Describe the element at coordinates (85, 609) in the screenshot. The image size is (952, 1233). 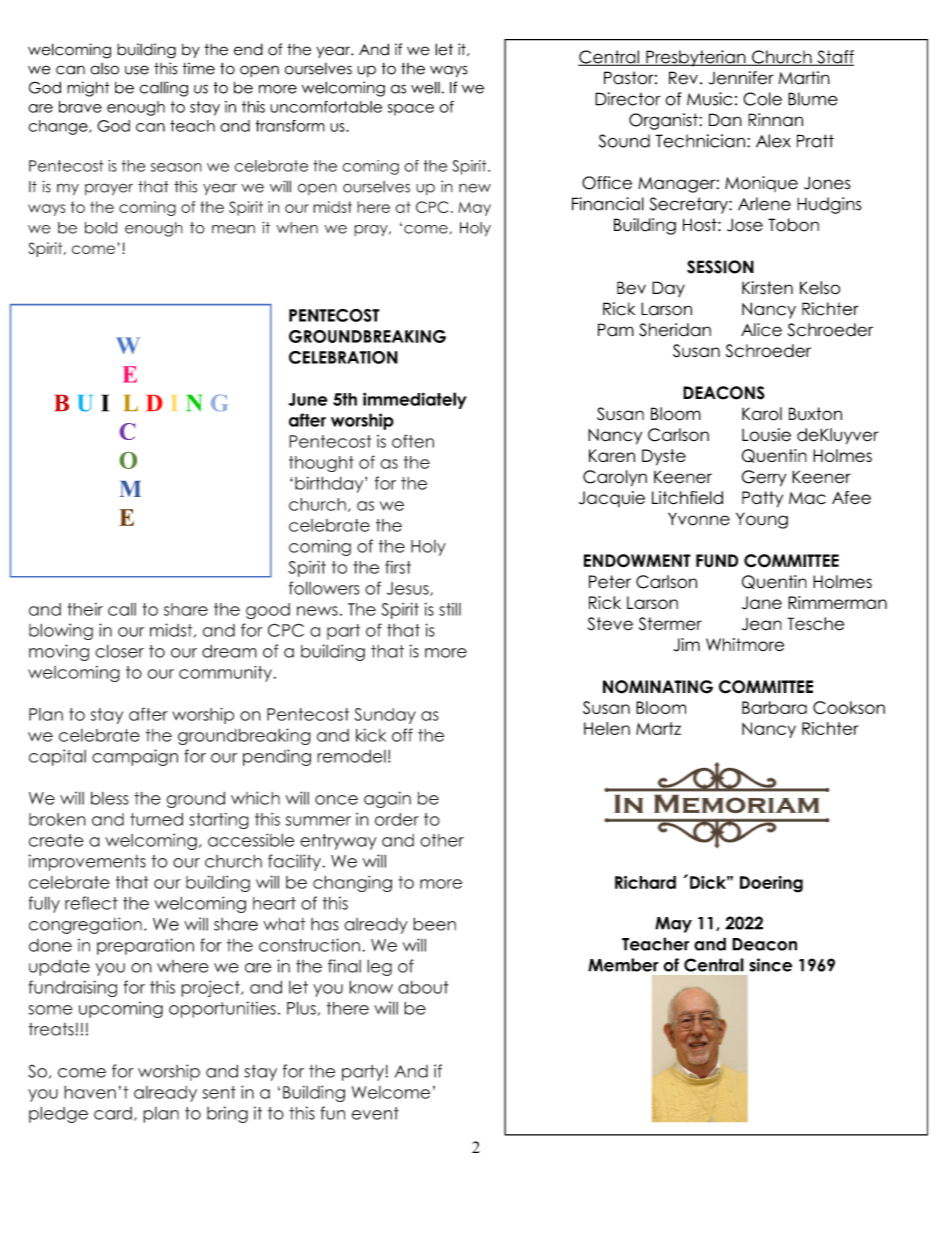
I see `their` at that location.
